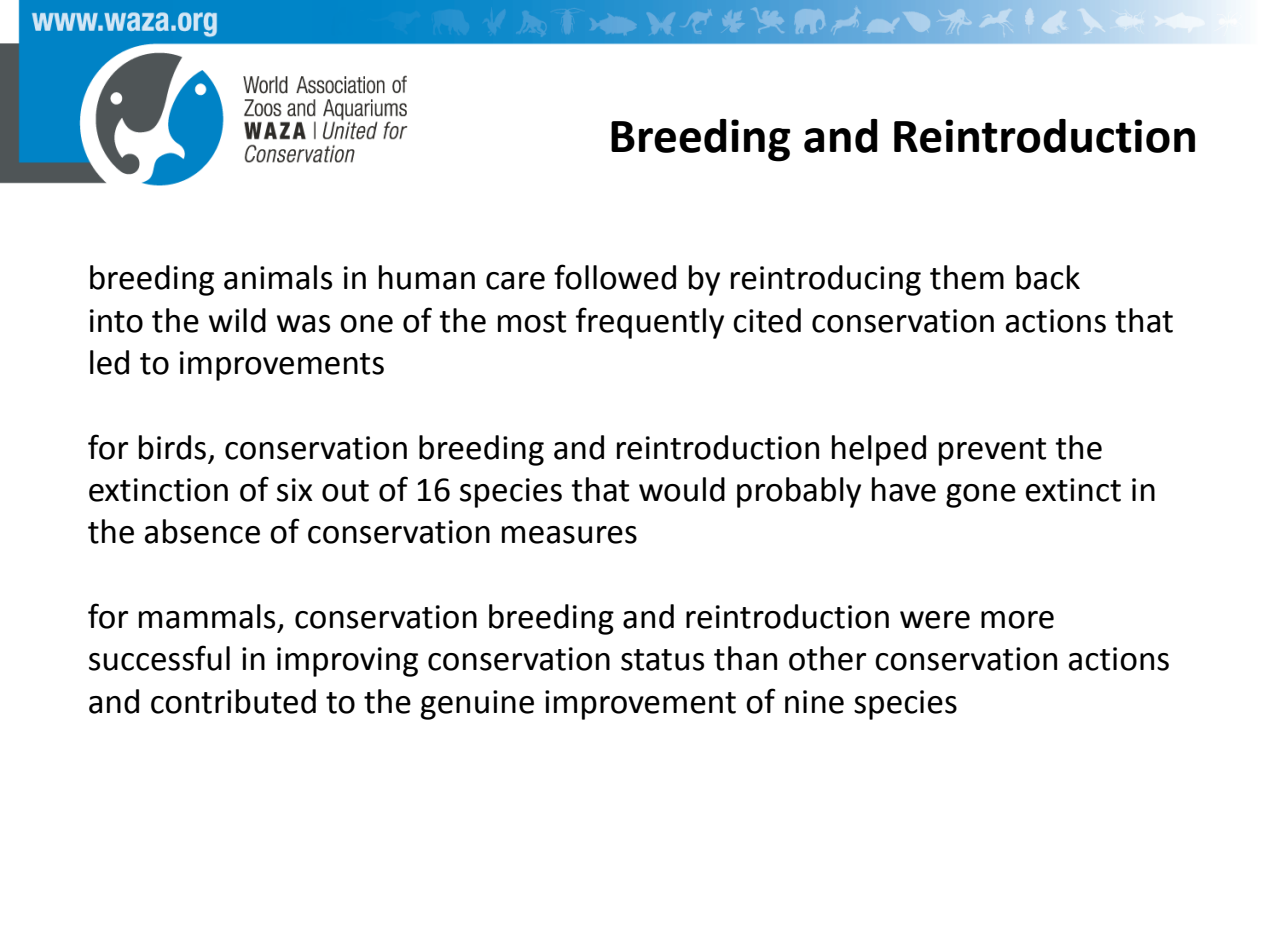 This screenshot has width=1270, height=952. Describe the element at coordinates (278, 277) in the screenshot. I see `animals` at that location.
